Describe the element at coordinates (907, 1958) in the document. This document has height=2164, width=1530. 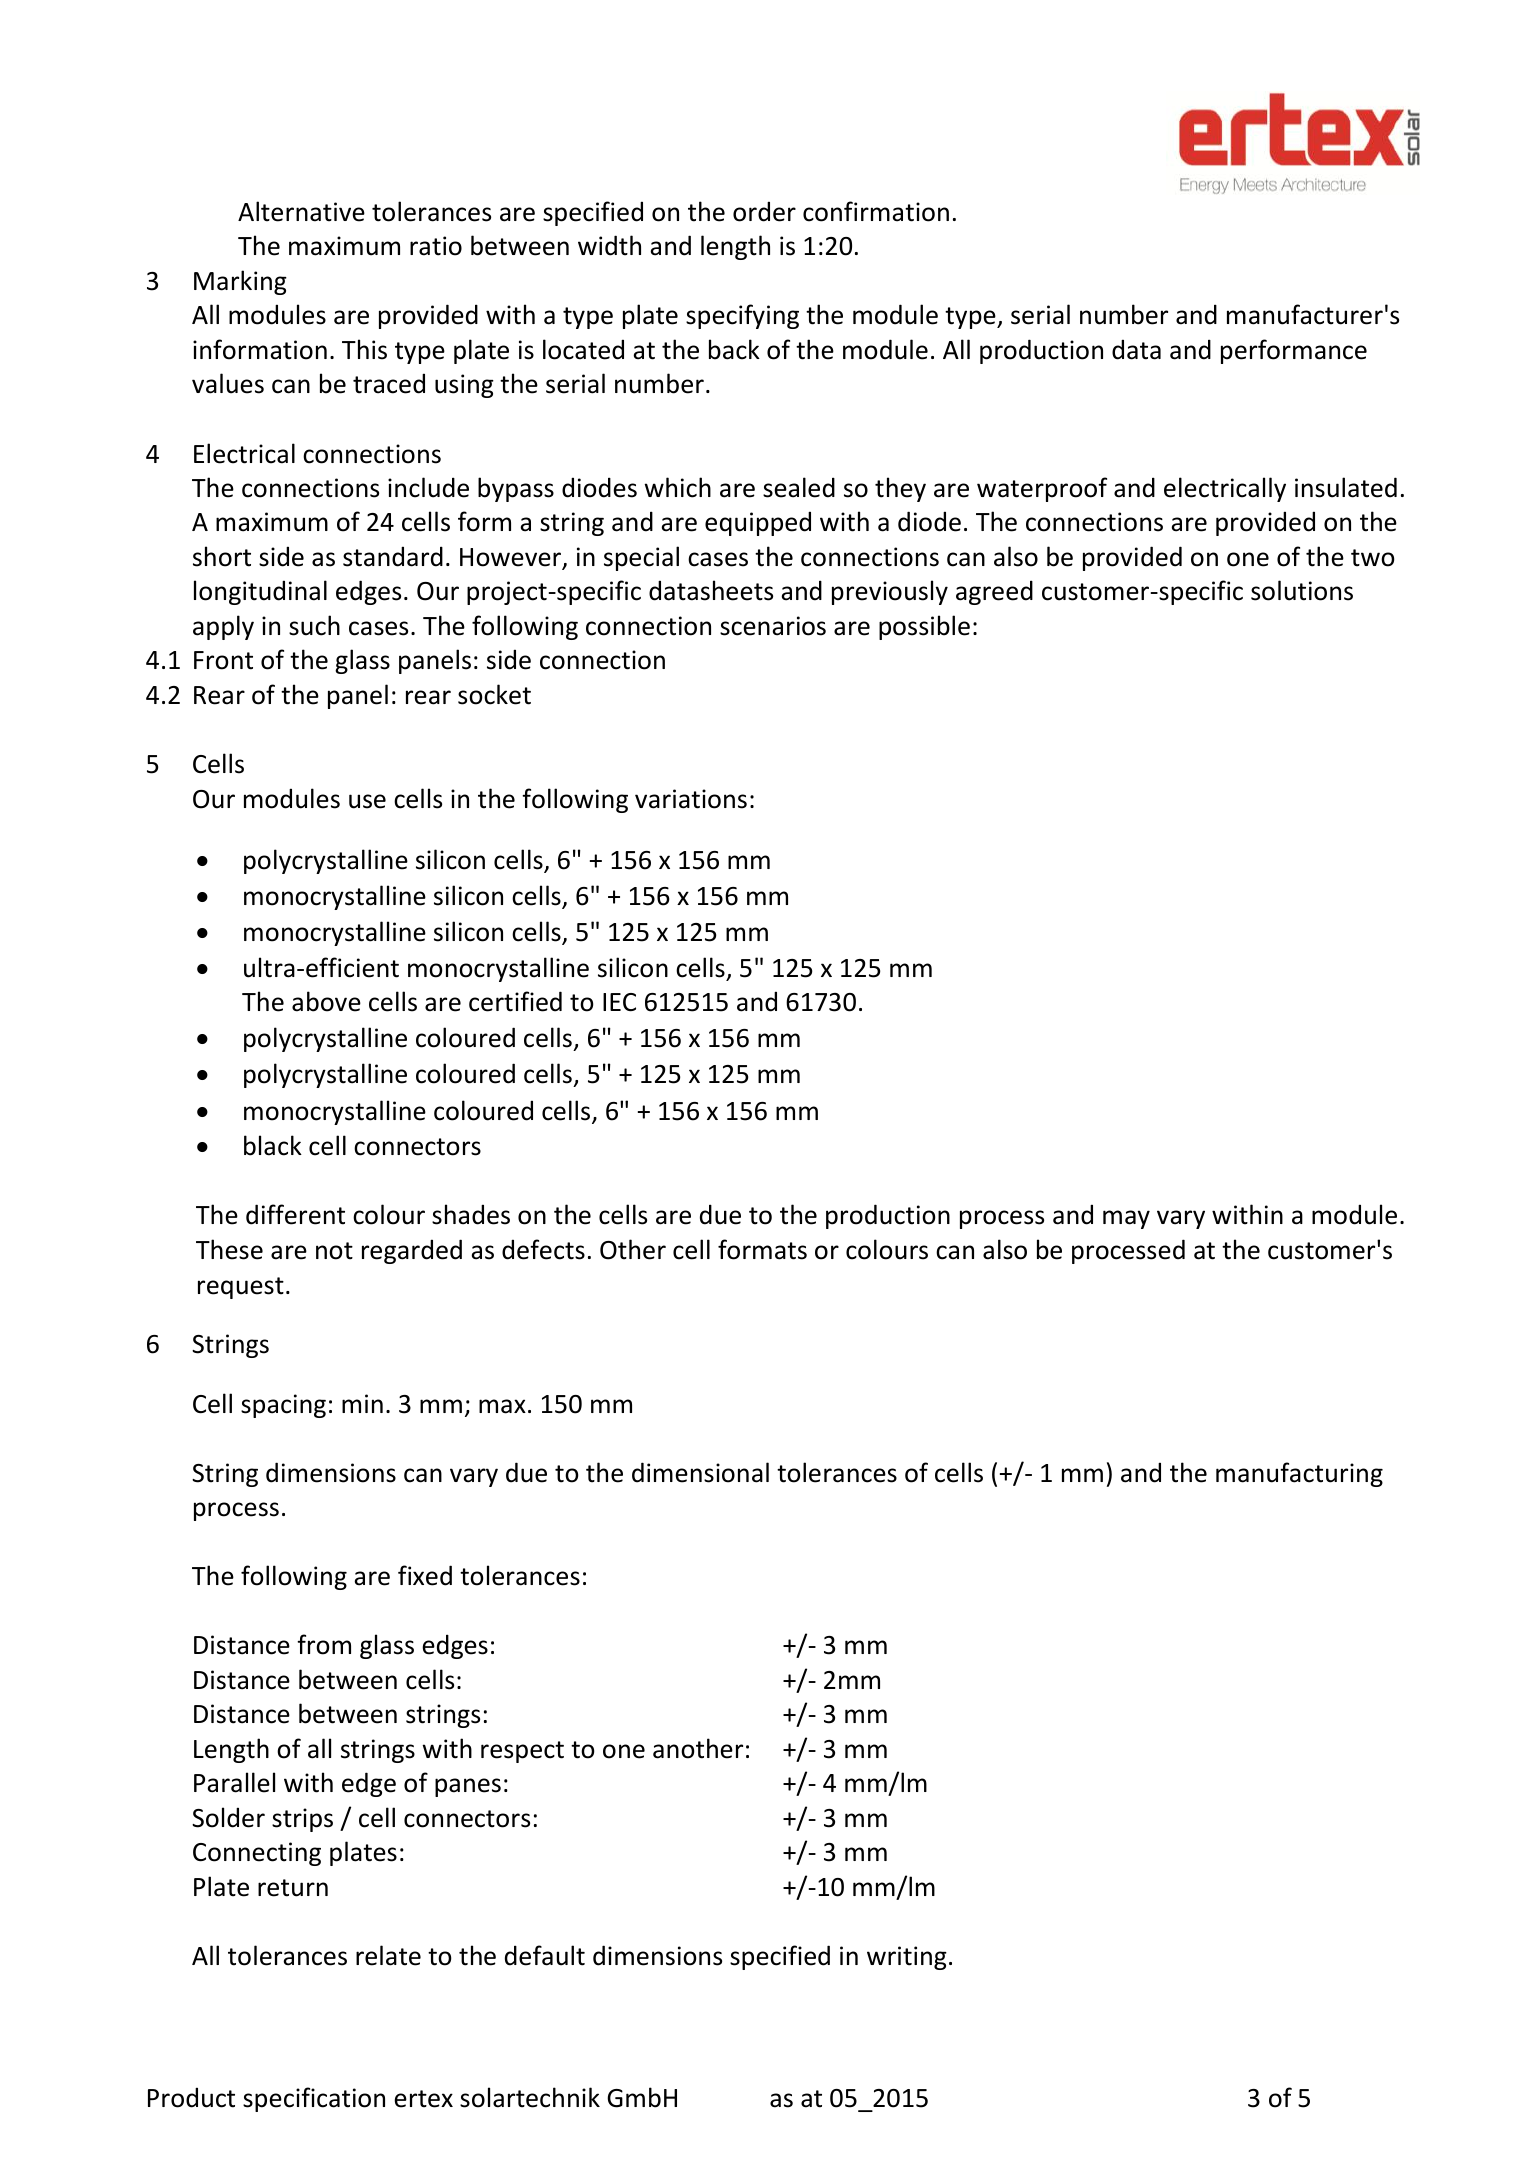
I see `writing` at that location.
